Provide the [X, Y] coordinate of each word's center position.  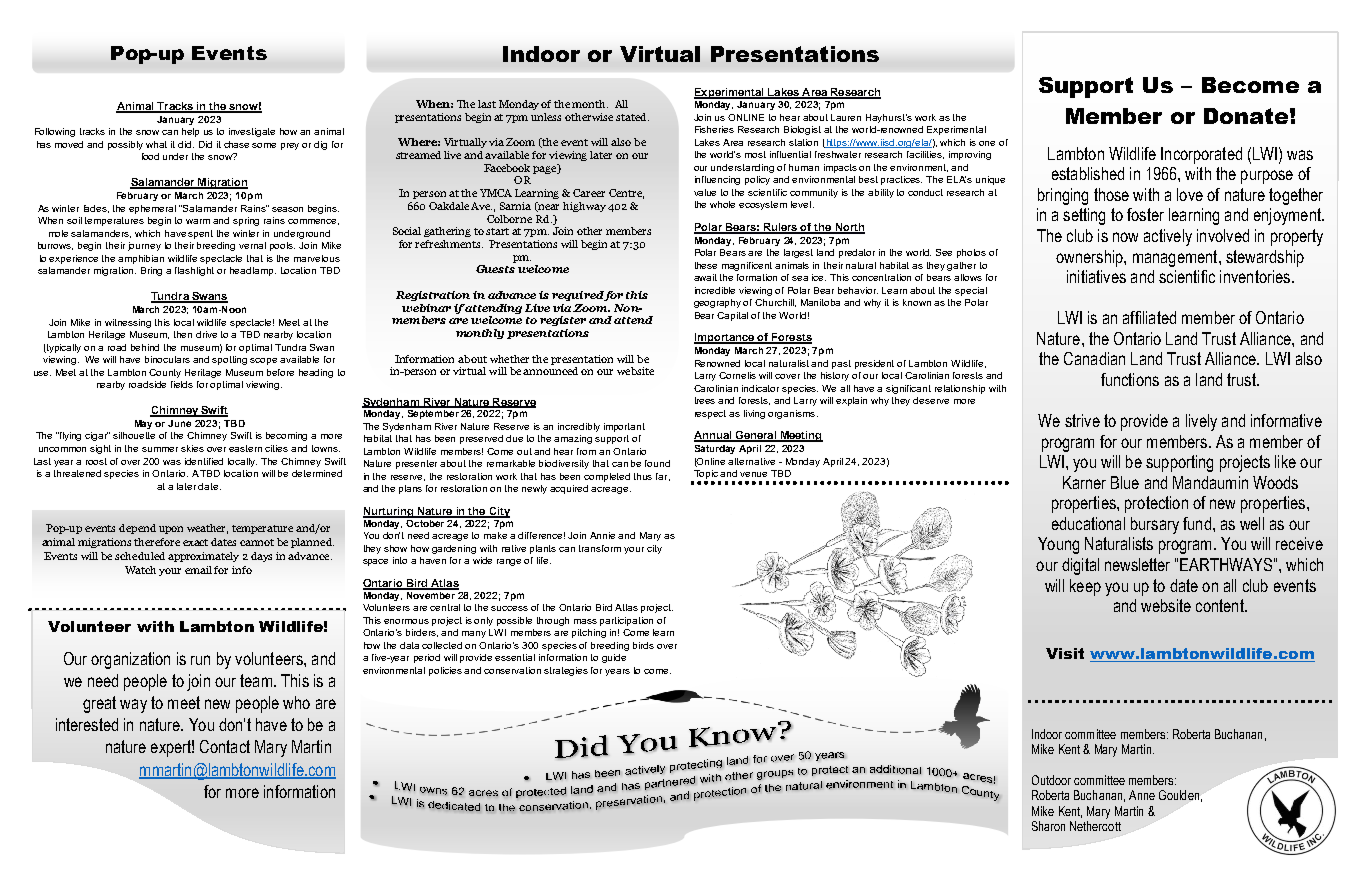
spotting [229, 360]
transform [600, 548]
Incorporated [1201, 155]
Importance [725, 338]
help [190, 132]
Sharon [1048, 826]
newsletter [1137, 564]
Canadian [1094, 358]
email [198, 570]
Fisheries [714, 129]
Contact [225, 746]
